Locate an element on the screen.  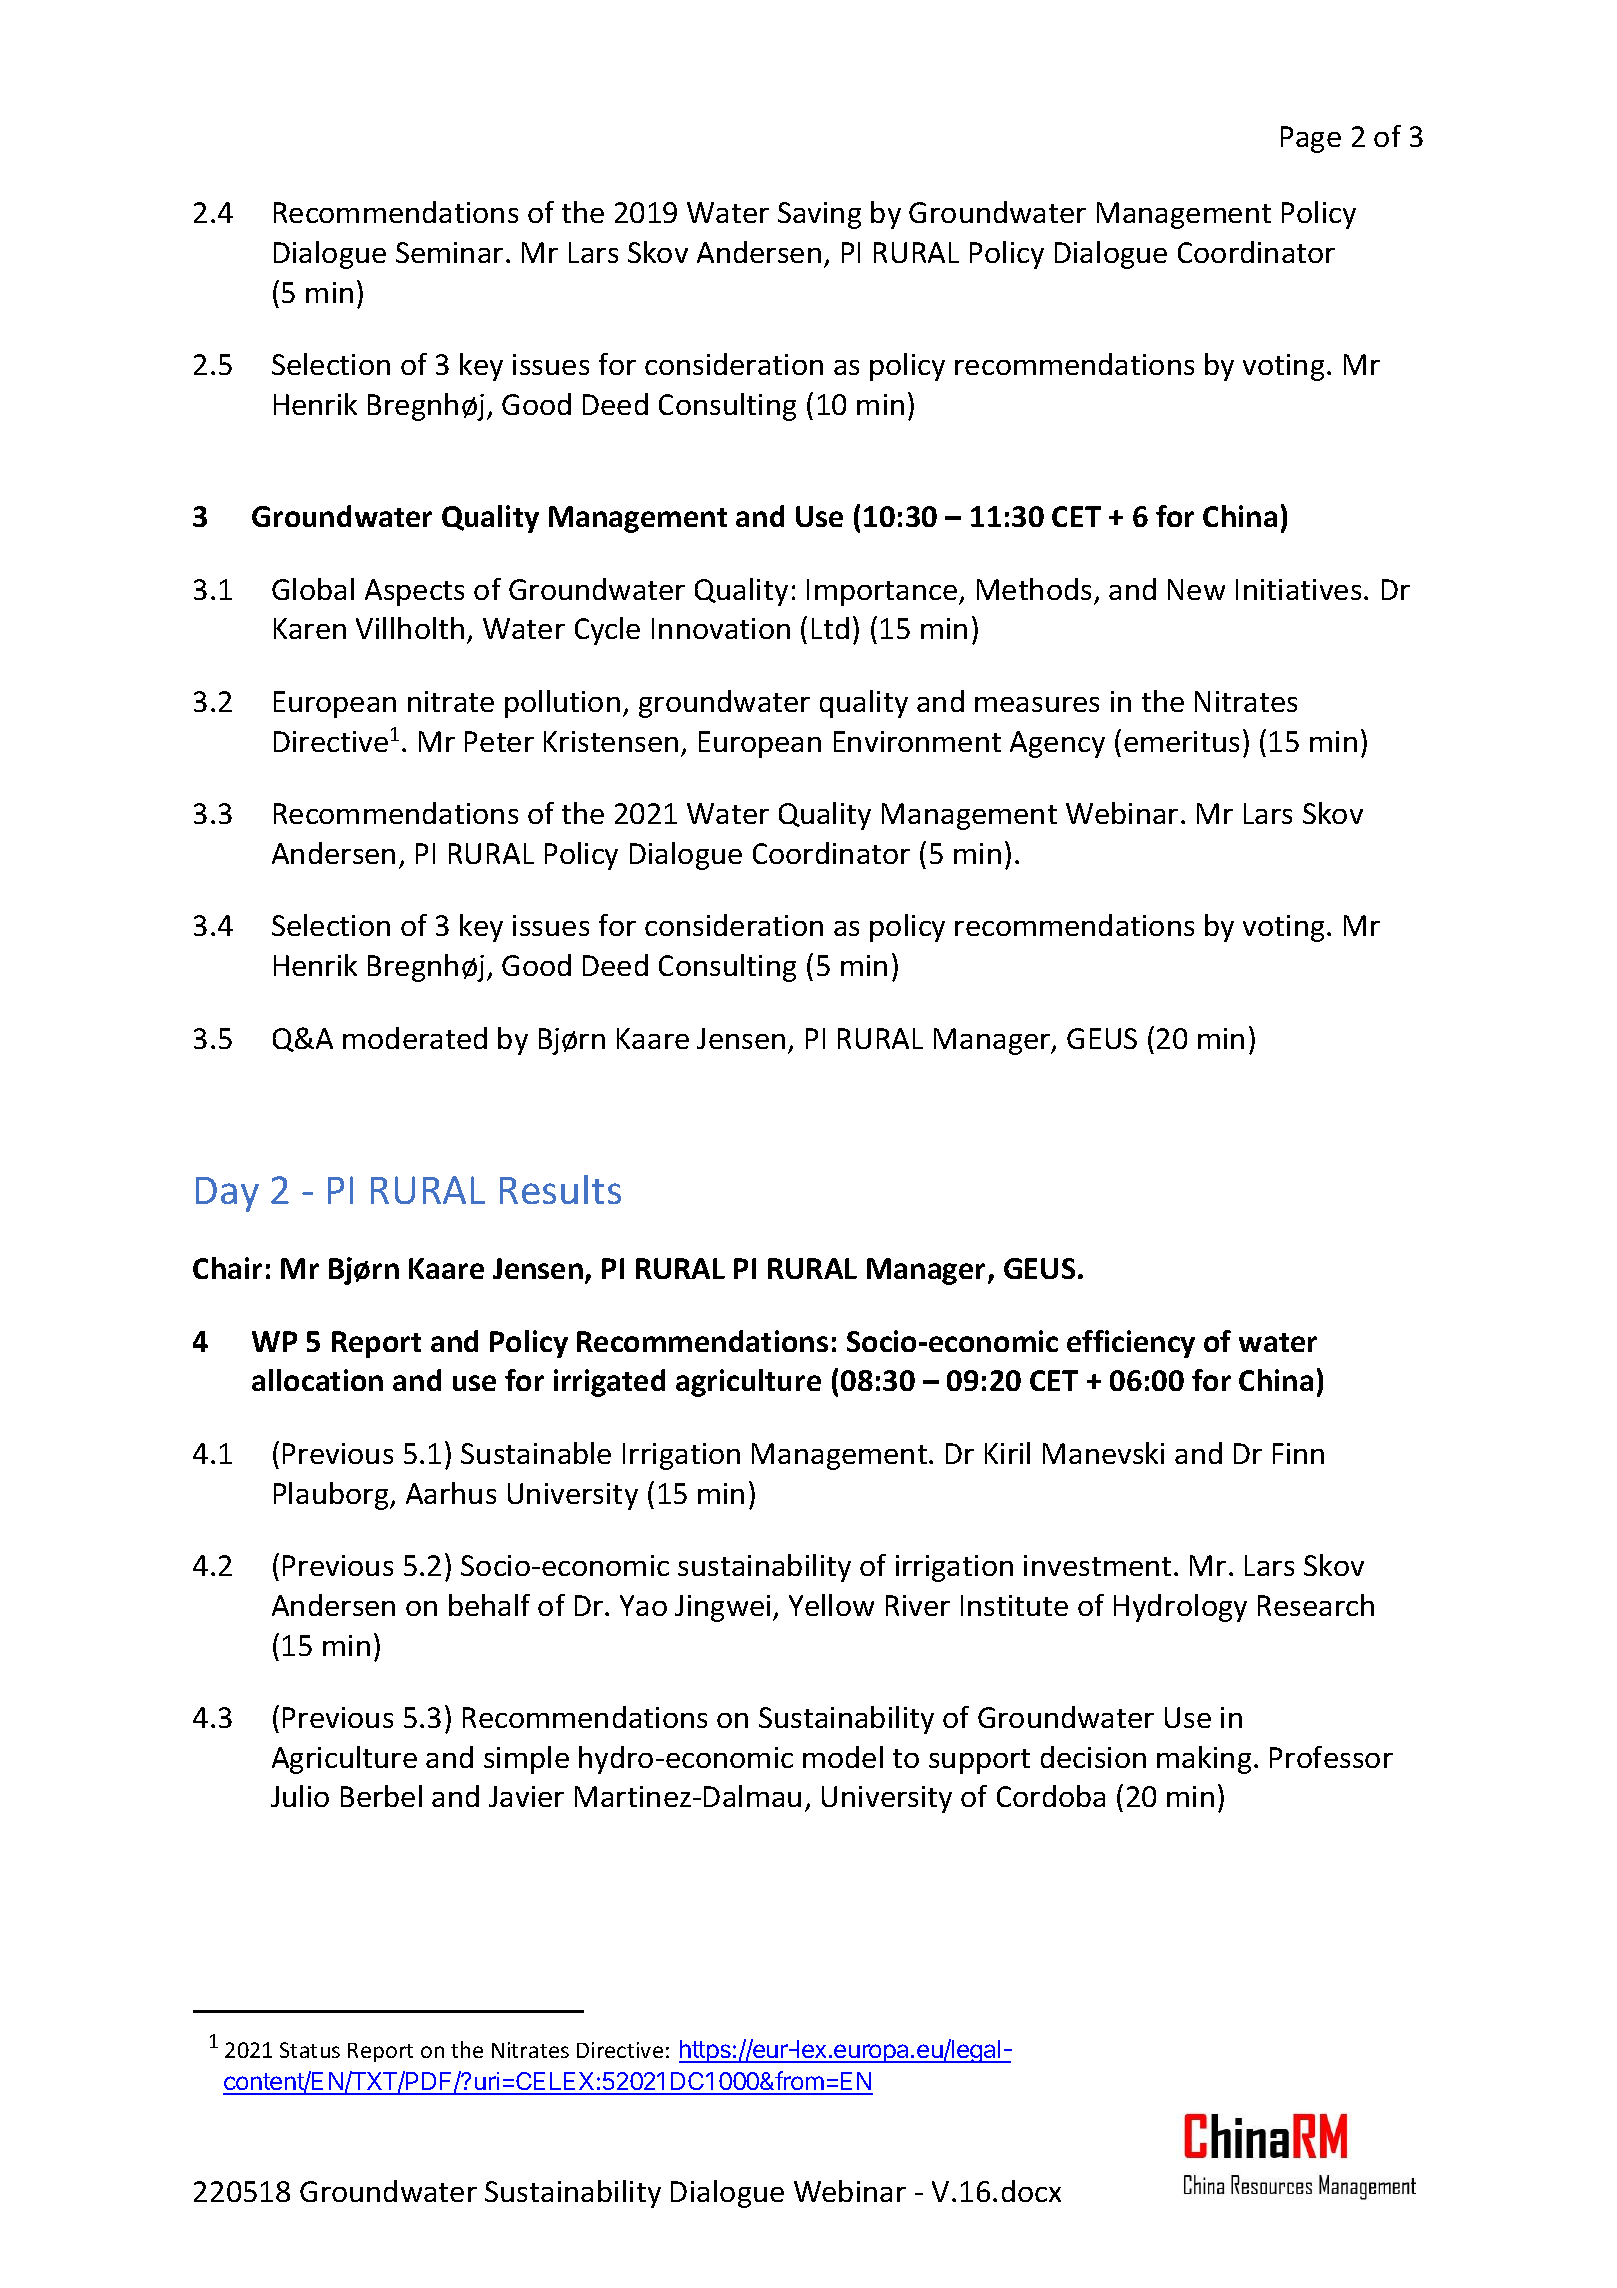
Peter is located at coordinates (499, 741).
